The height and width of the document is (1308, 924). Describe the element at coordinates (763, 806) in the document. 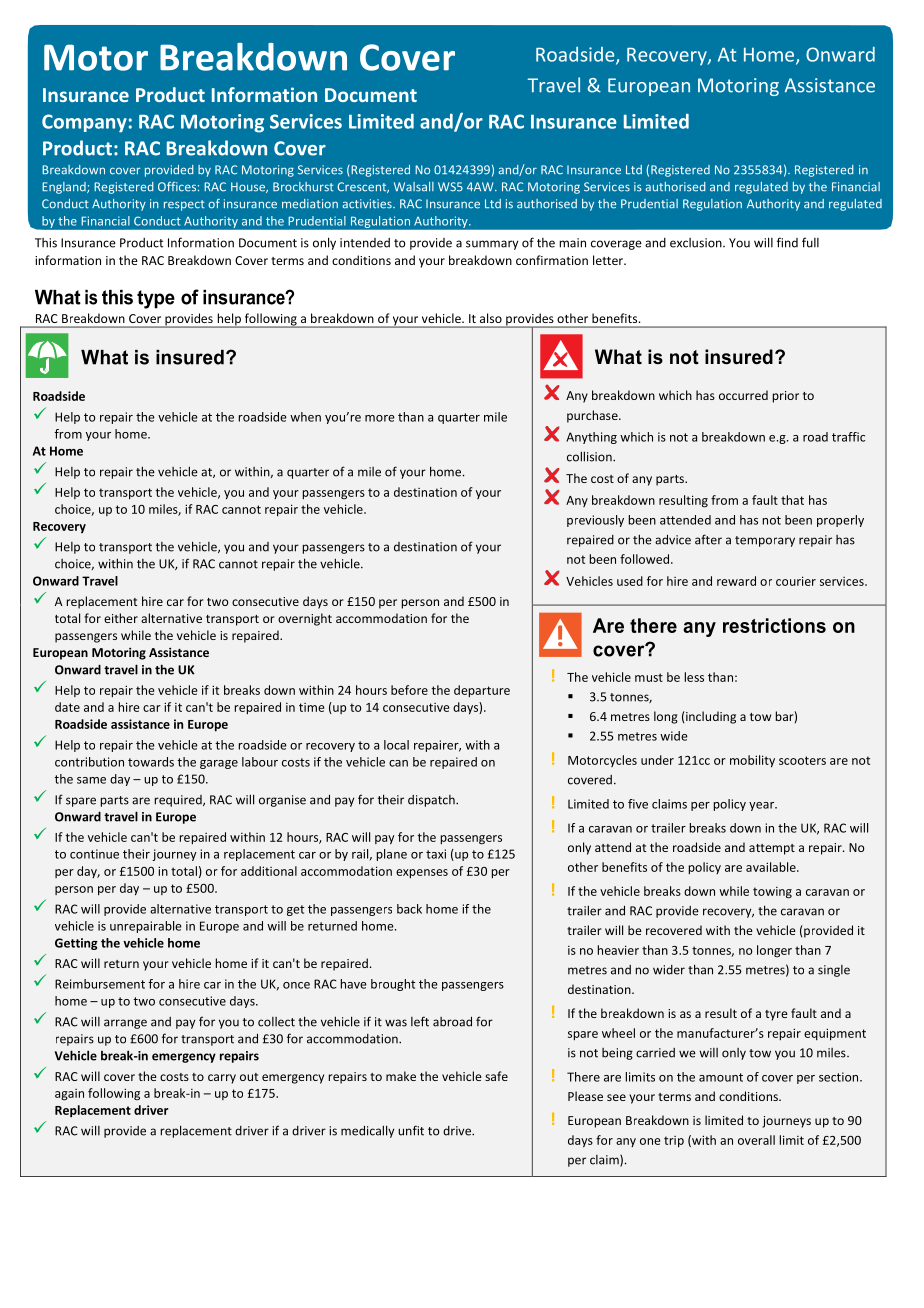

I see `year` at that location.
